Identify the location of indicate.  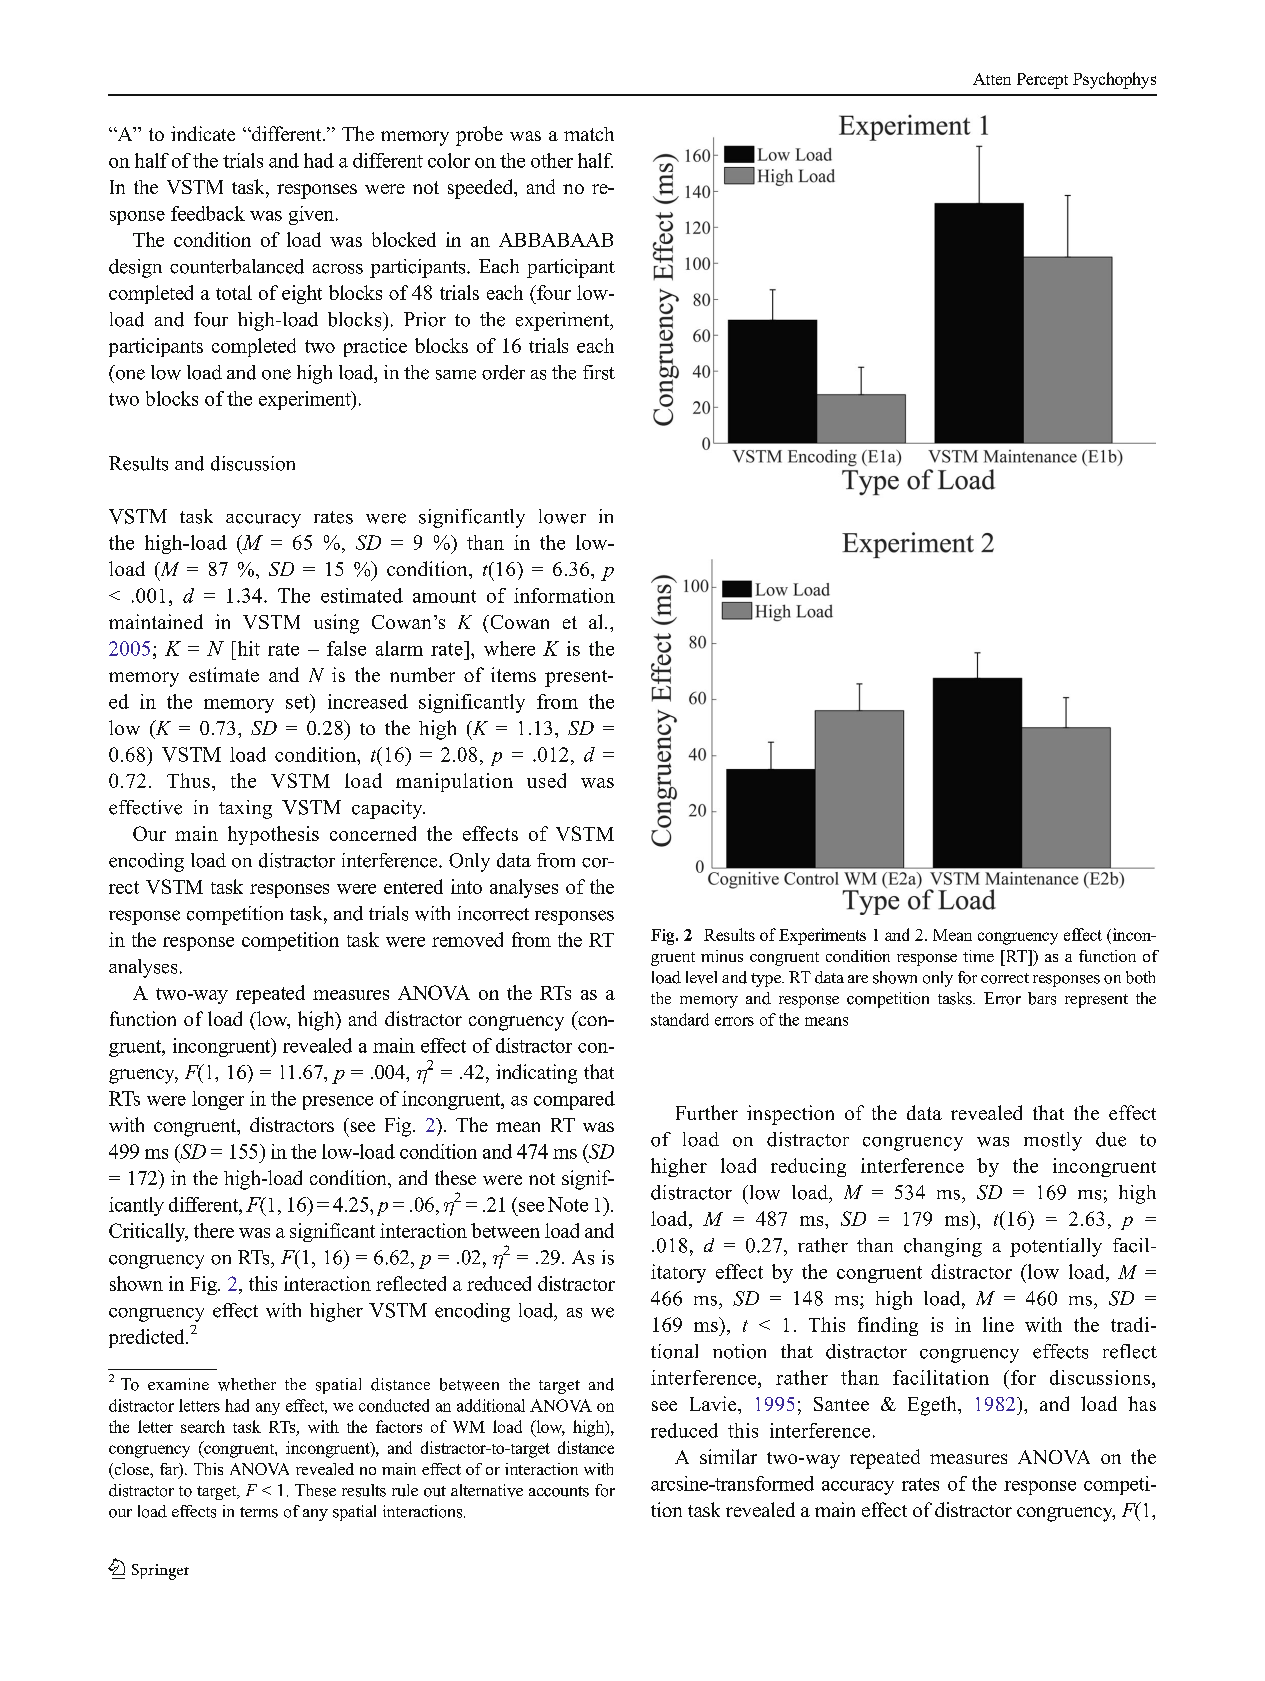
(203, 133).
